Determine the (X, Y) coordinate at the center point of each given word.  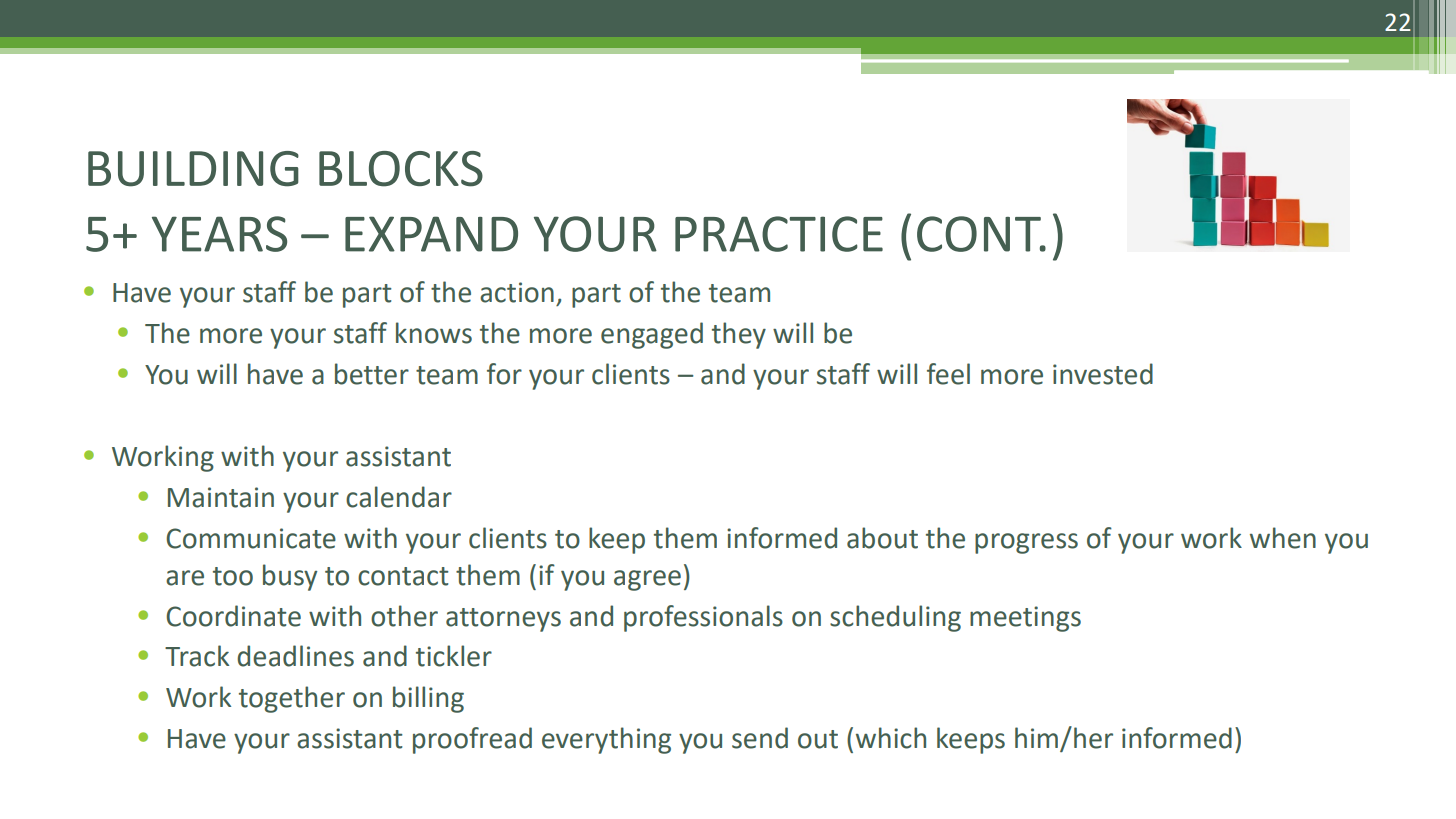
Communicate (251, 538)
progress (1026, 543)
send (760, 738)
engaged (652, 335)
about (882, 538)
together (292, 699)
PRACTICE (779, 234)
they (739, 335)
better (372, 374)
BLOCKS (401, 169)
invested (1103, 374)
